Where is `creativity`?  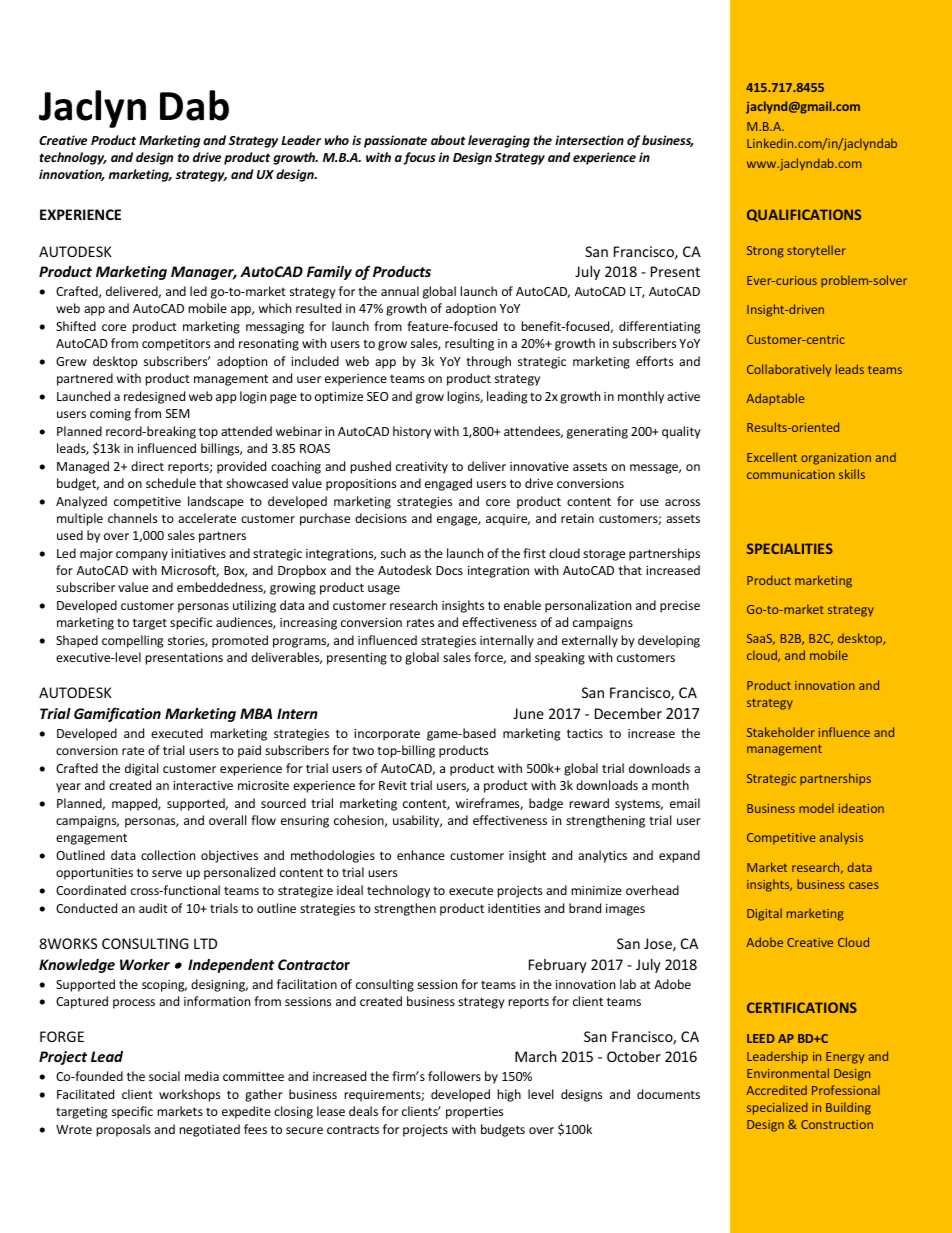 creativity is located at coordinates (422, 468).
